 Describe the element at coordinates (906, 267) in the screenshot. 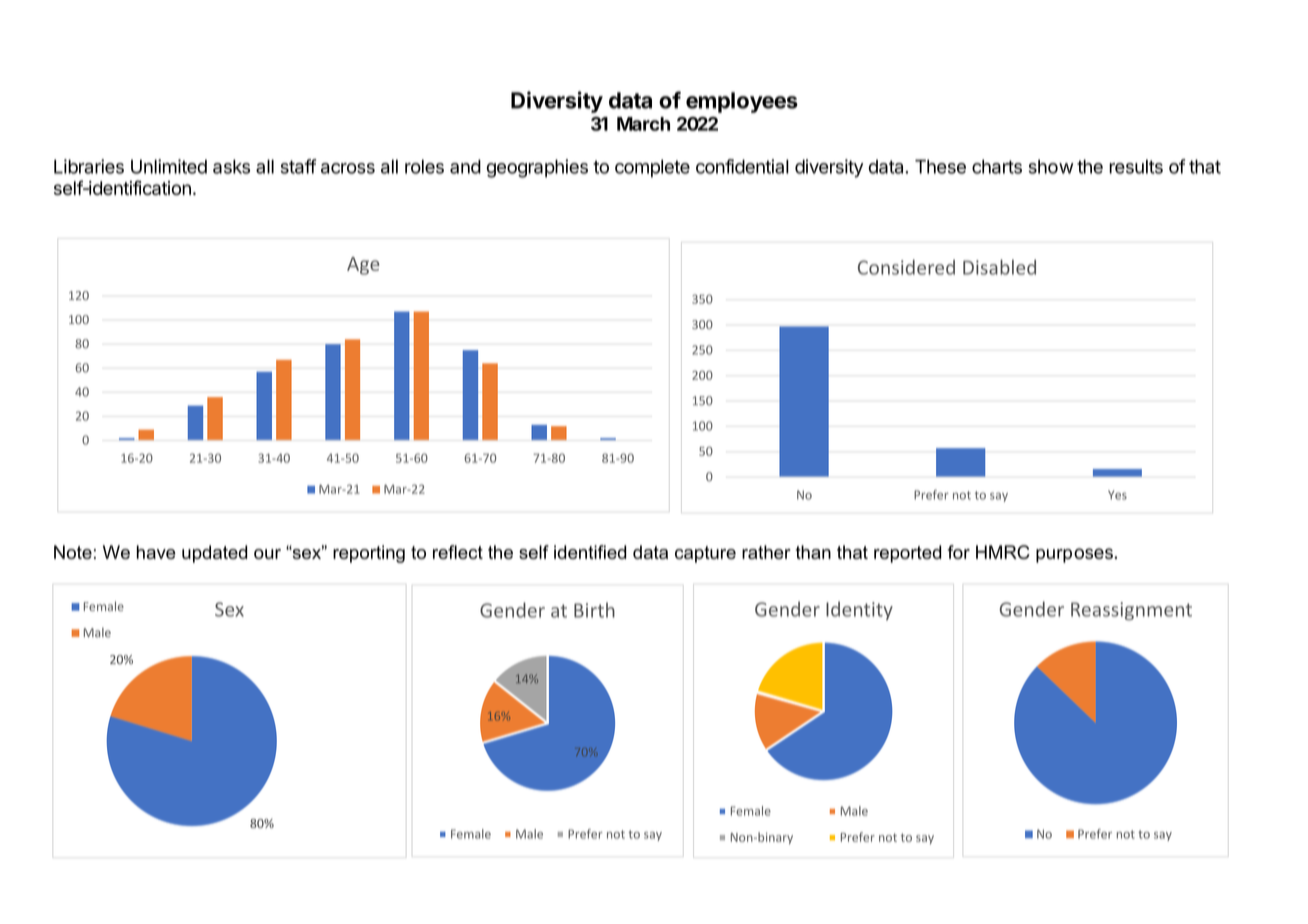

I see `Considered` at that location.
